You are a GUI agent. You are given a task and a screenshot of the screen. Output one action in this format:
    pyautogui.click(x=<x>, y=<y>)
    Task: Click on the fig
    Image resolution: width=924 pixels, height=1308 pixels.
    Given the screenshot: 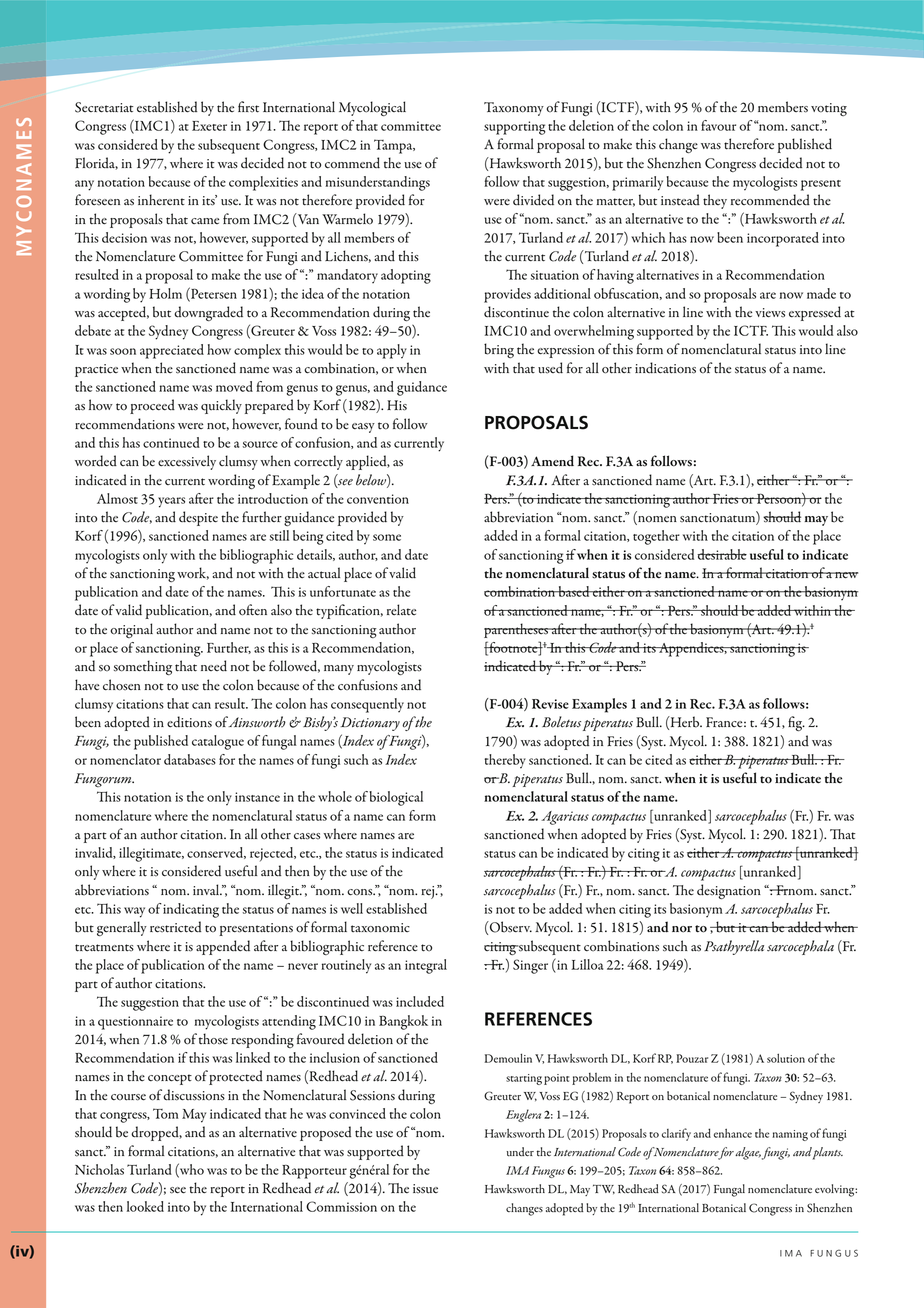 What is the action you would take?
    pyautogui.click(x=796, y=723)
